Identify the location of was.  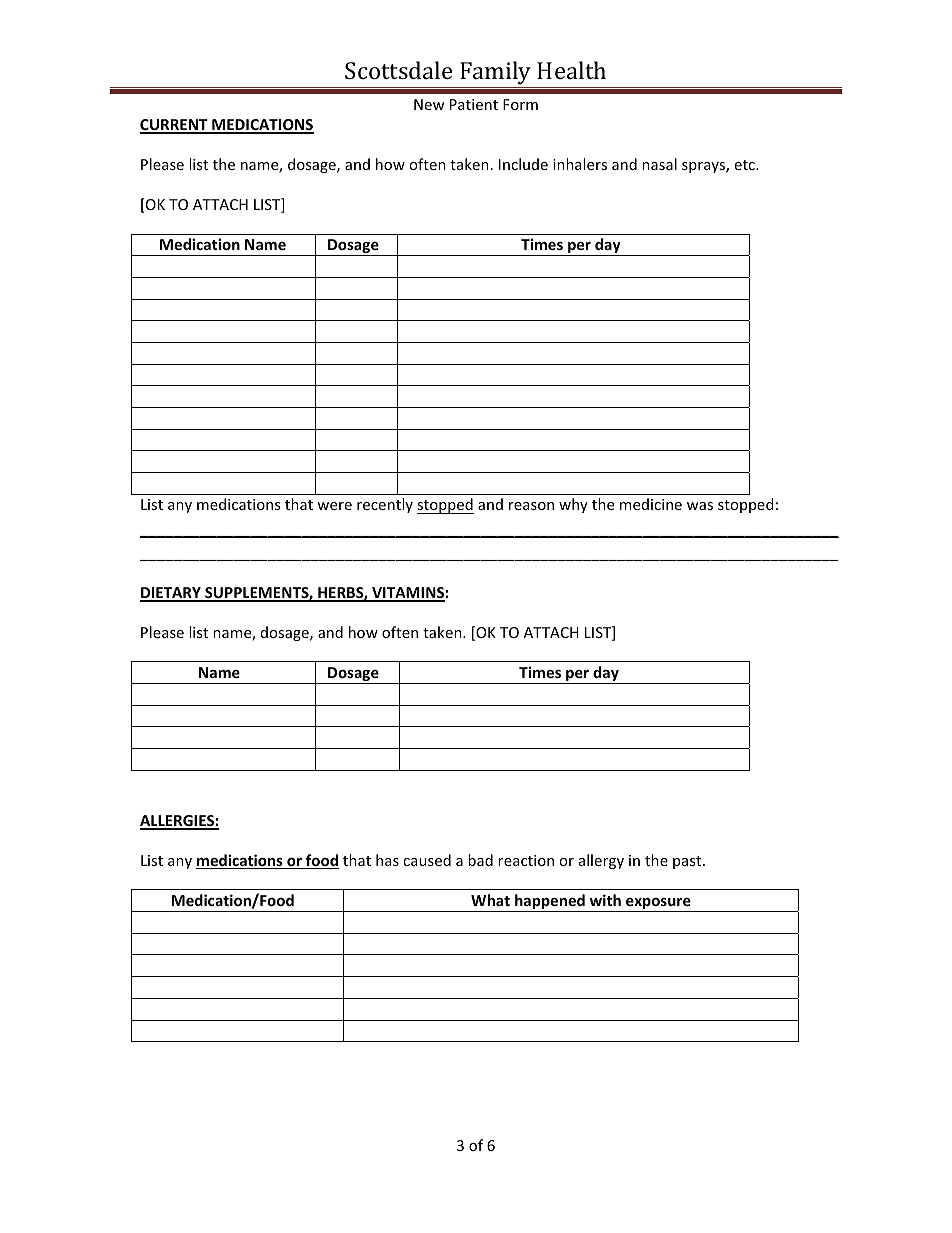
(700, 506).
